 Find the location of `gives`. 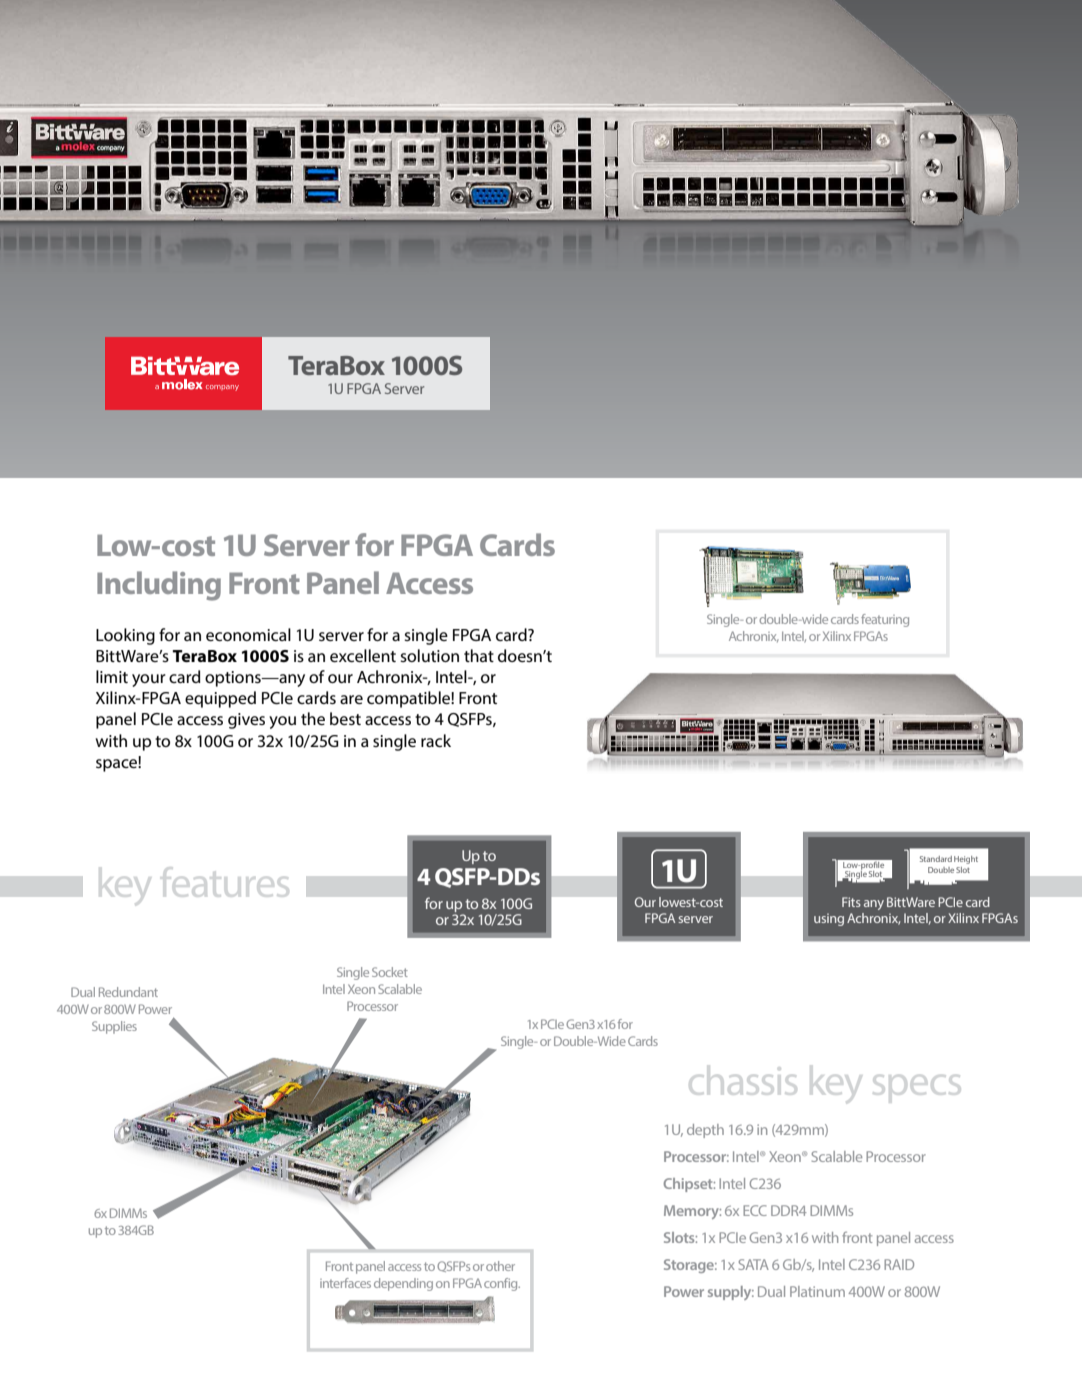

gives is located at coordinates (246, 721).
